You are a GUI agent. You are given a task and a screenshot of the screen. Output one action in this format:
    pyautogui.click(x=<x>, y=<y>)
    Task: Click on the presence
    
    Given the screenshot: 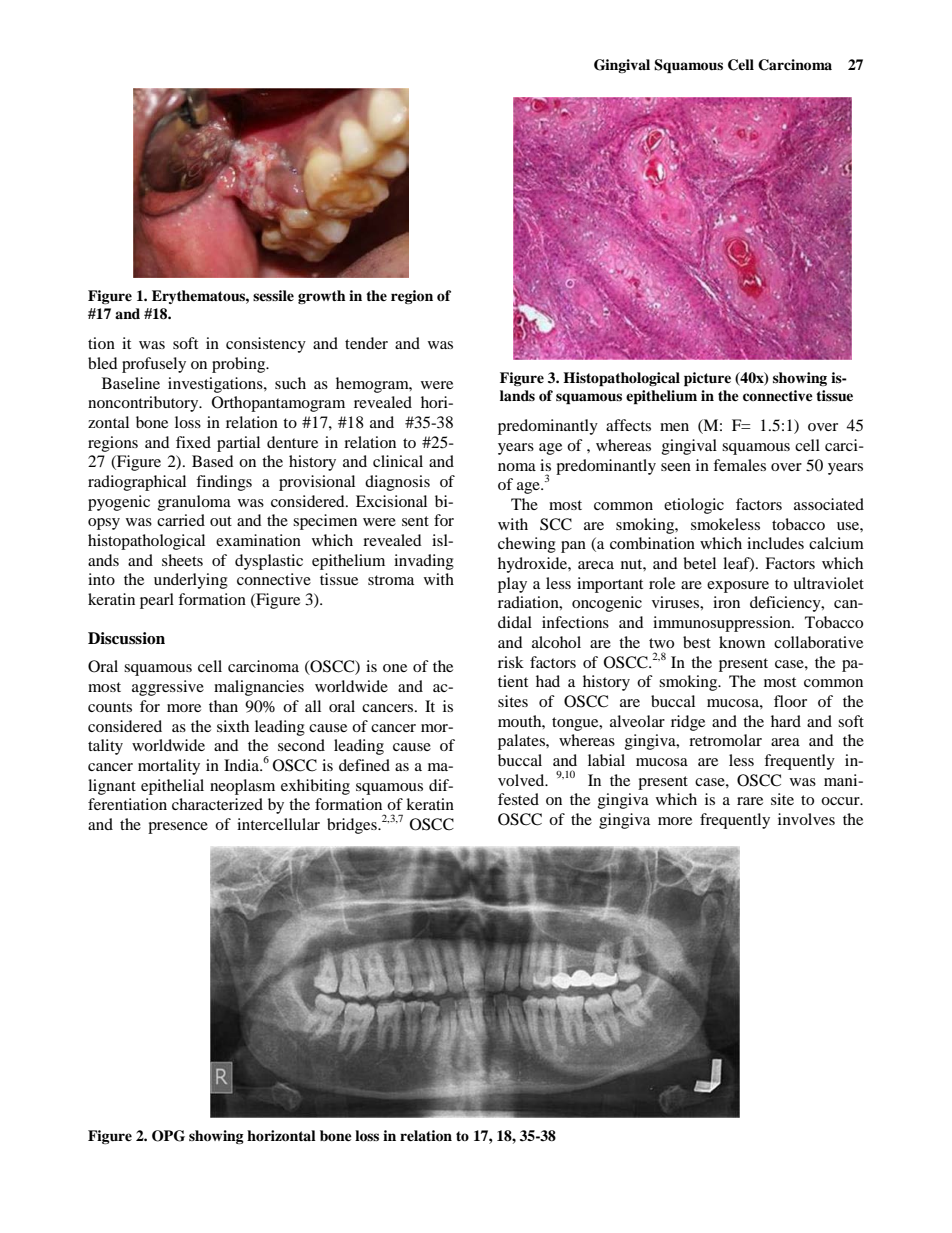 What is the action you would take?
    pyautogui.click(x=178, y=828)
